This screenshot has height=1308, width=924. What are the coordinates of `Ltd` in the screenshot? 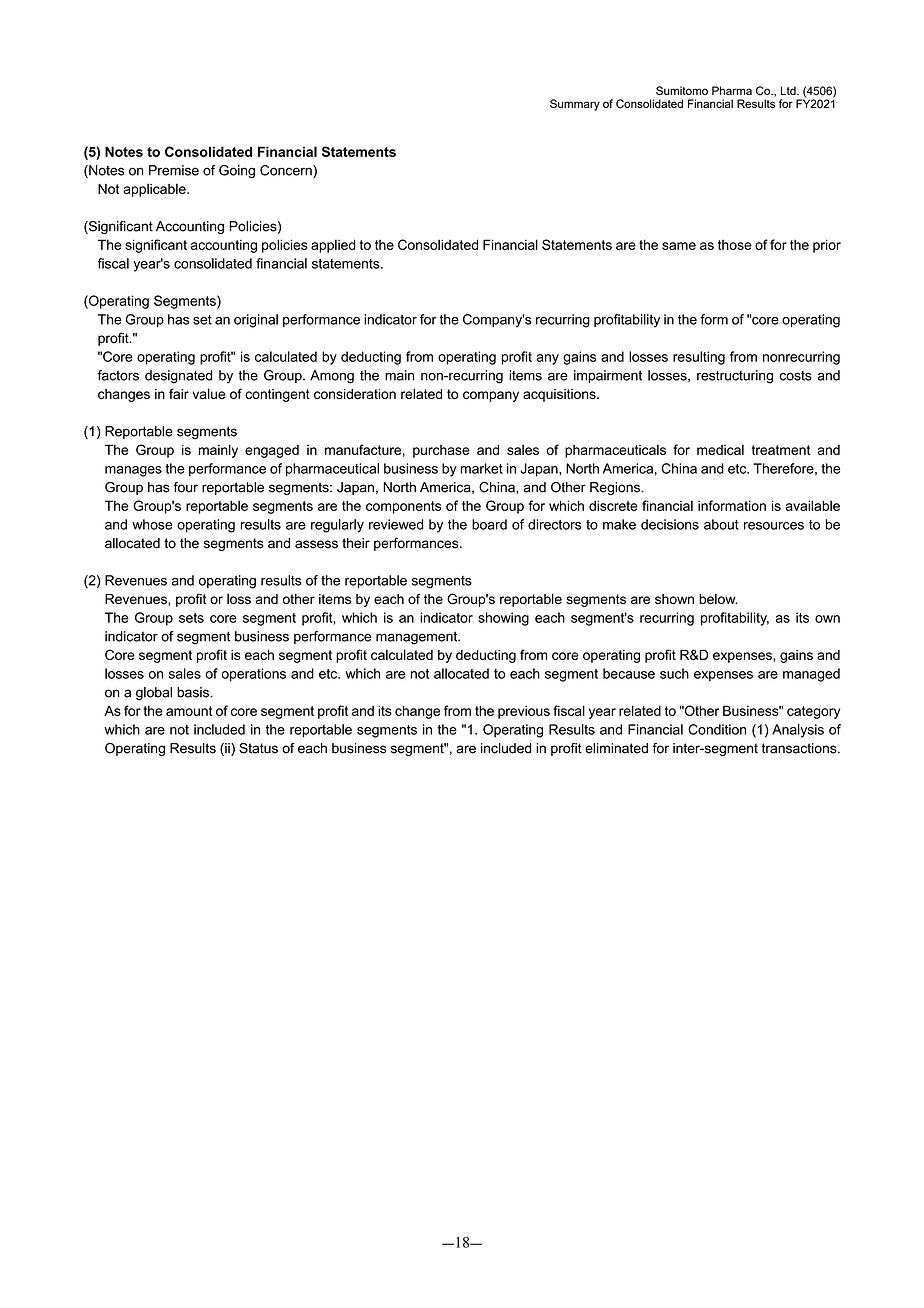 It's located at (789, 90).
